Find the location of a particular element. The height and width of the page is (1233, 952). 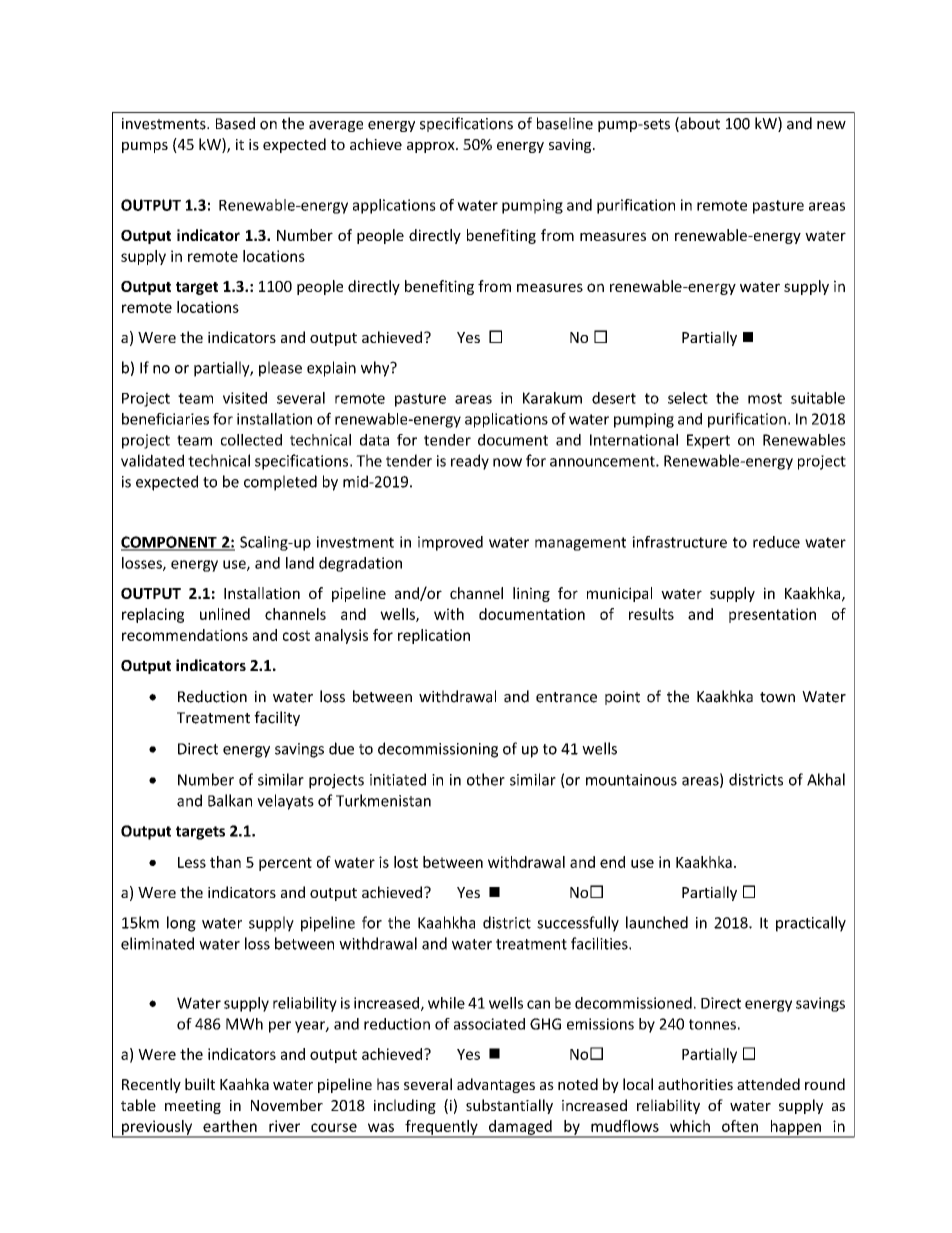

advantages is located at coordinates (496, 1085).
